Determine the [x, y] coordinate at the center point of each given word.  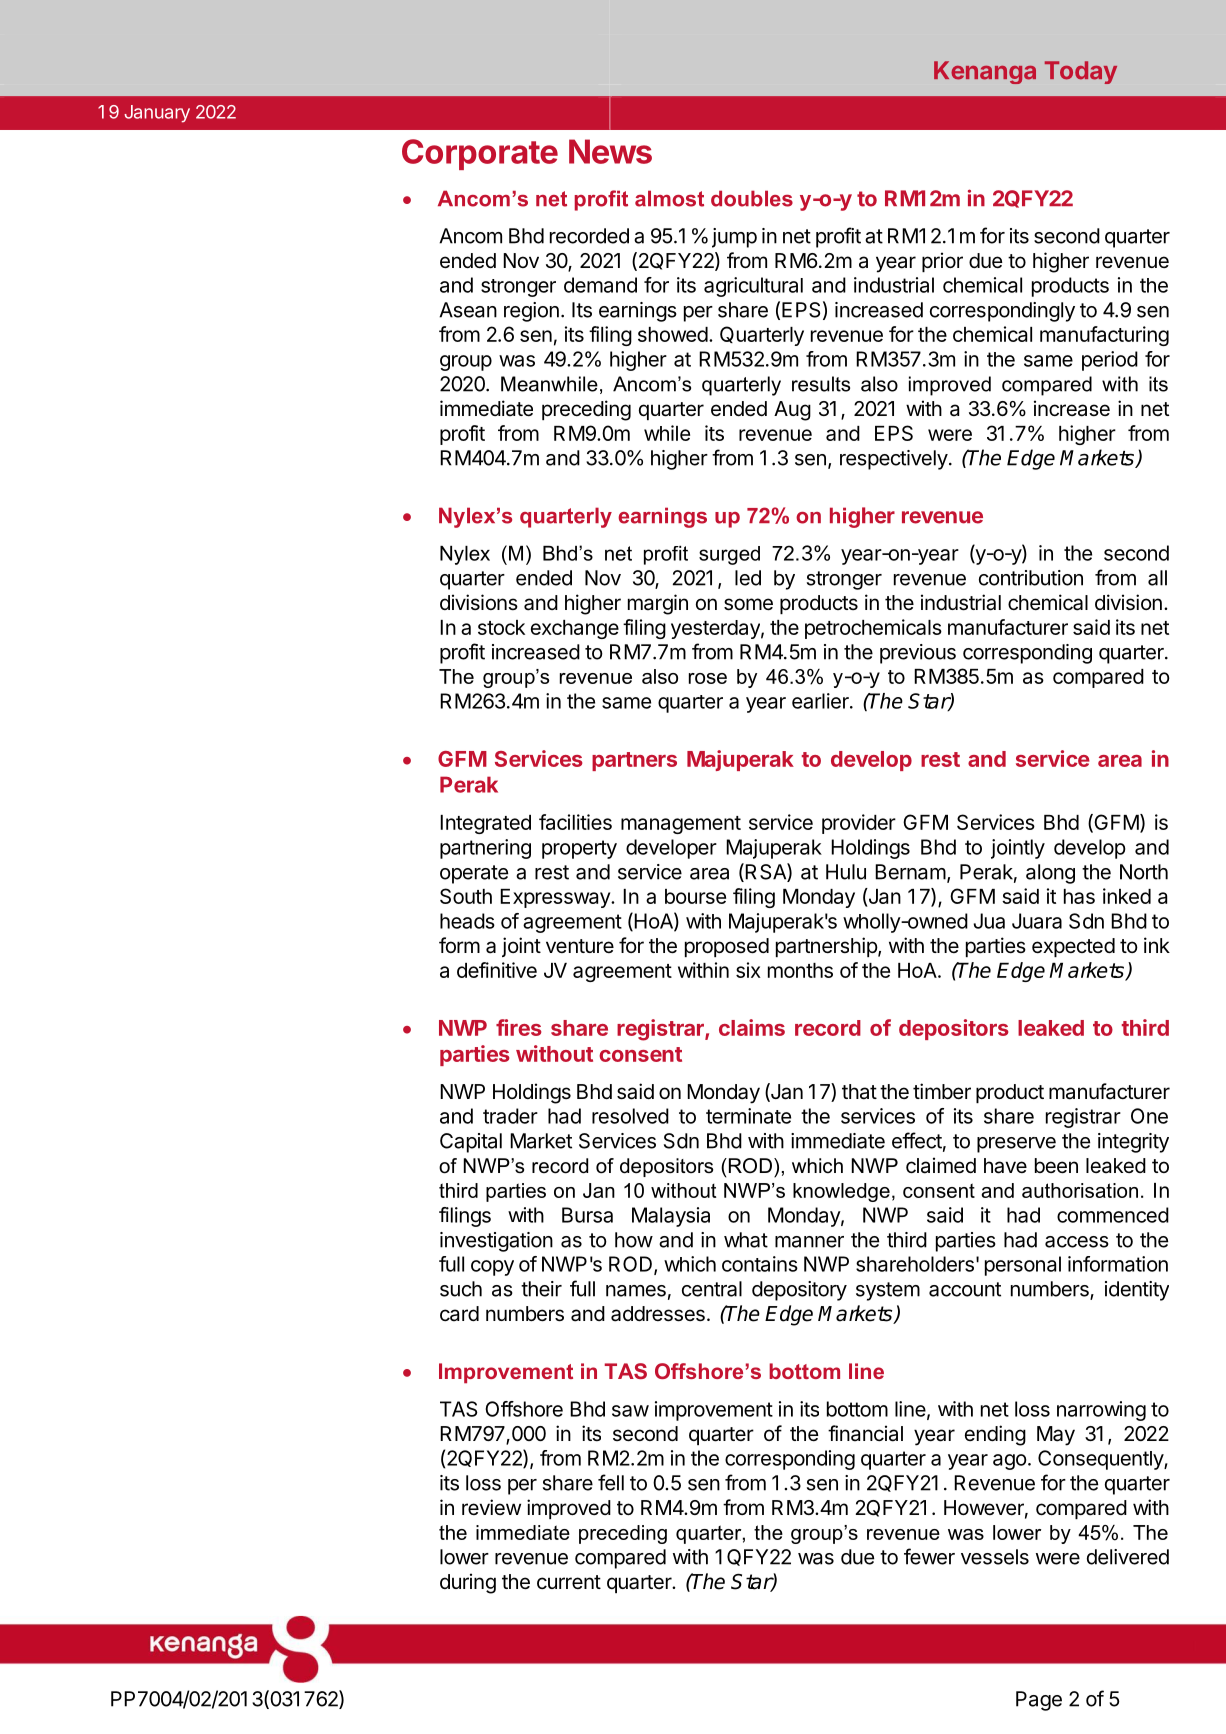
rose [708, 678]
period [1110, 361]
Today [1081, 72]
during [468, 1583]
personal [1023, 1266]
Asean [468, 310]
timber [942, 1091]
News [610, 151]
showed [673, 334]
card [459, 1314]
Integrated [485, 824]
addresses [658, 1314]
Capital [471, 1143]
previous [918, 654]
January [157, 114]
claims [752, 1027]
